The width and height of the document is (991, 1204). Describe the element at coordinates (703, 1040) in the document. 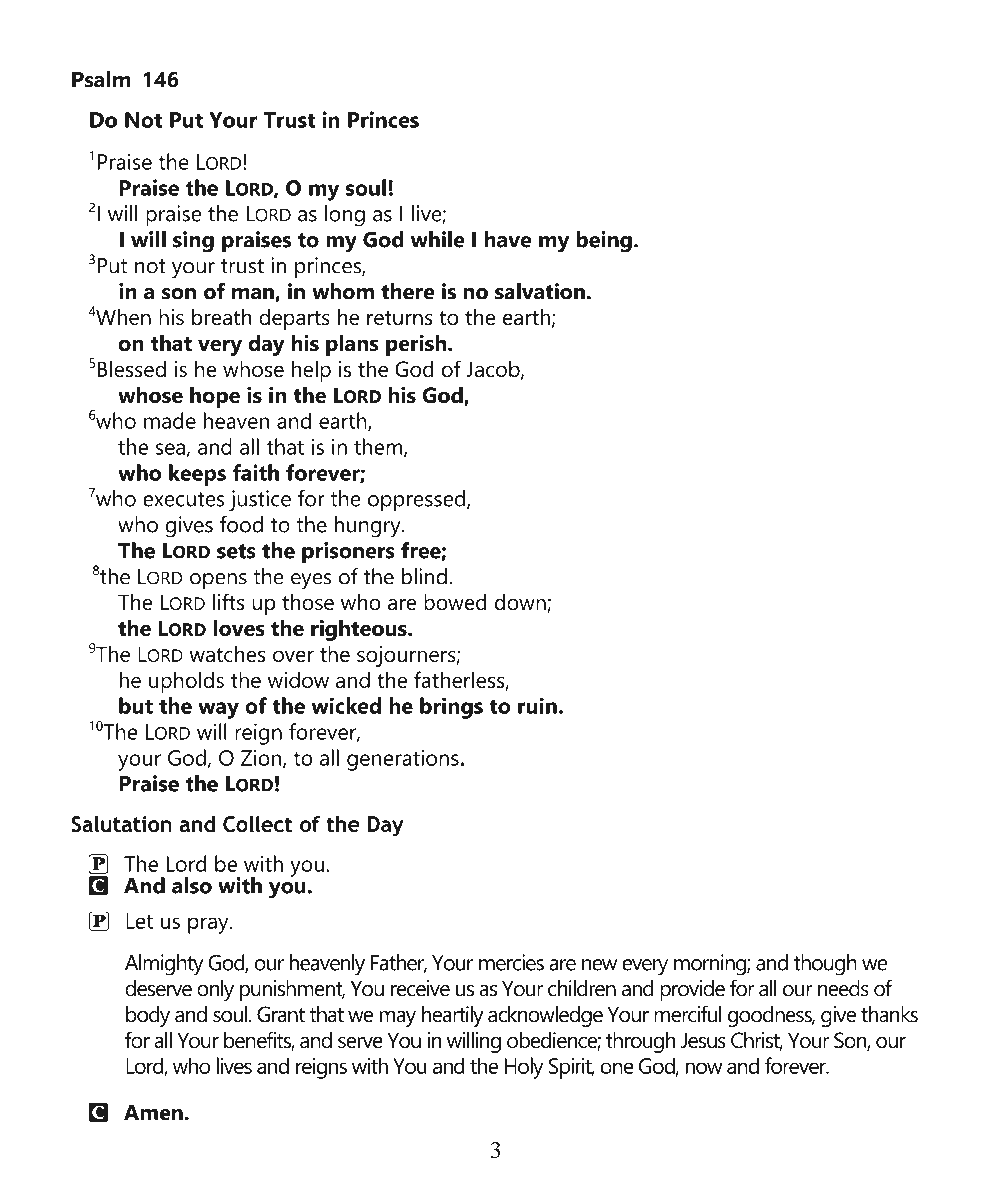

I see `Jesus` at that location.
